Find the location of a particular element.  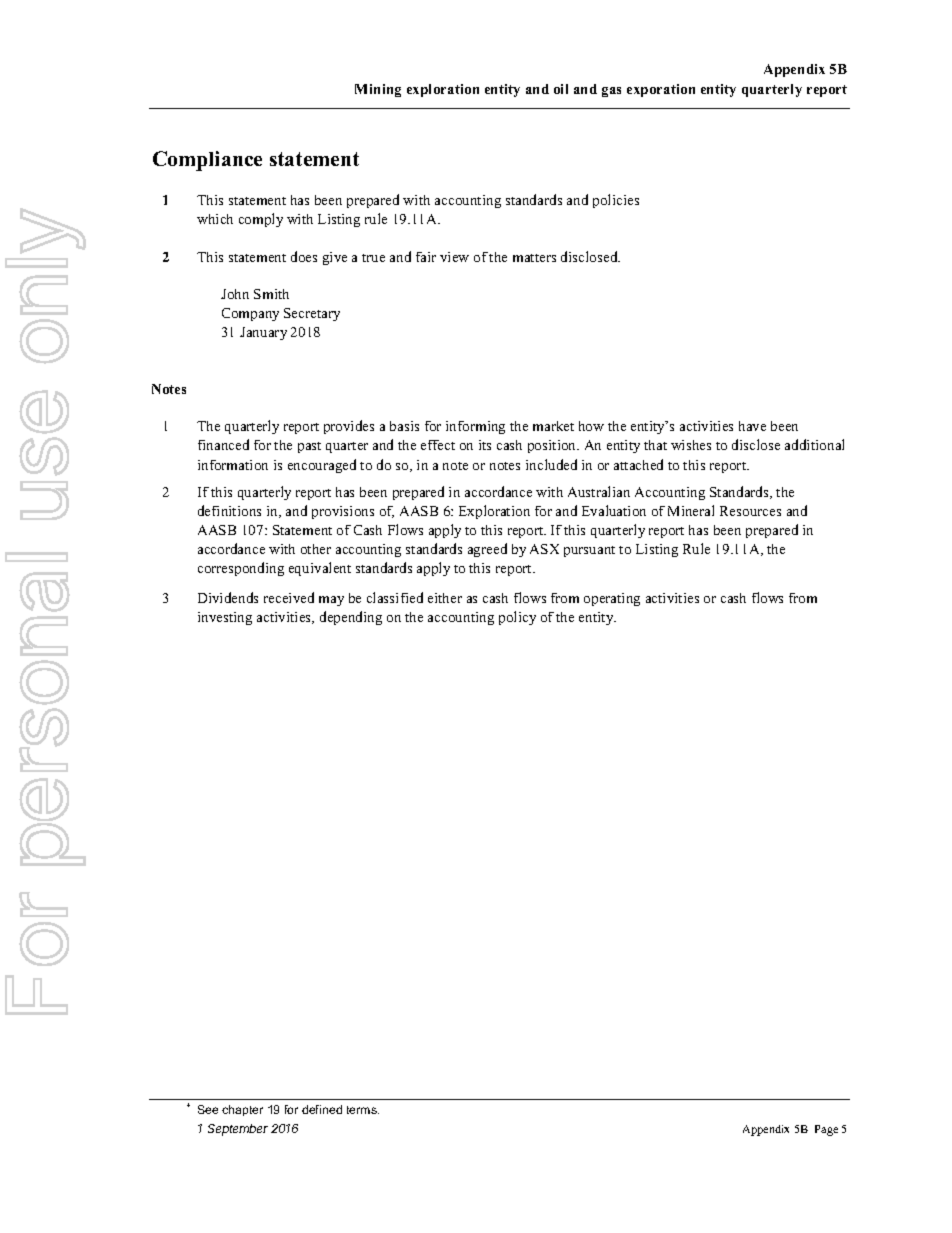

investing is located at coordinates (225, 618).
